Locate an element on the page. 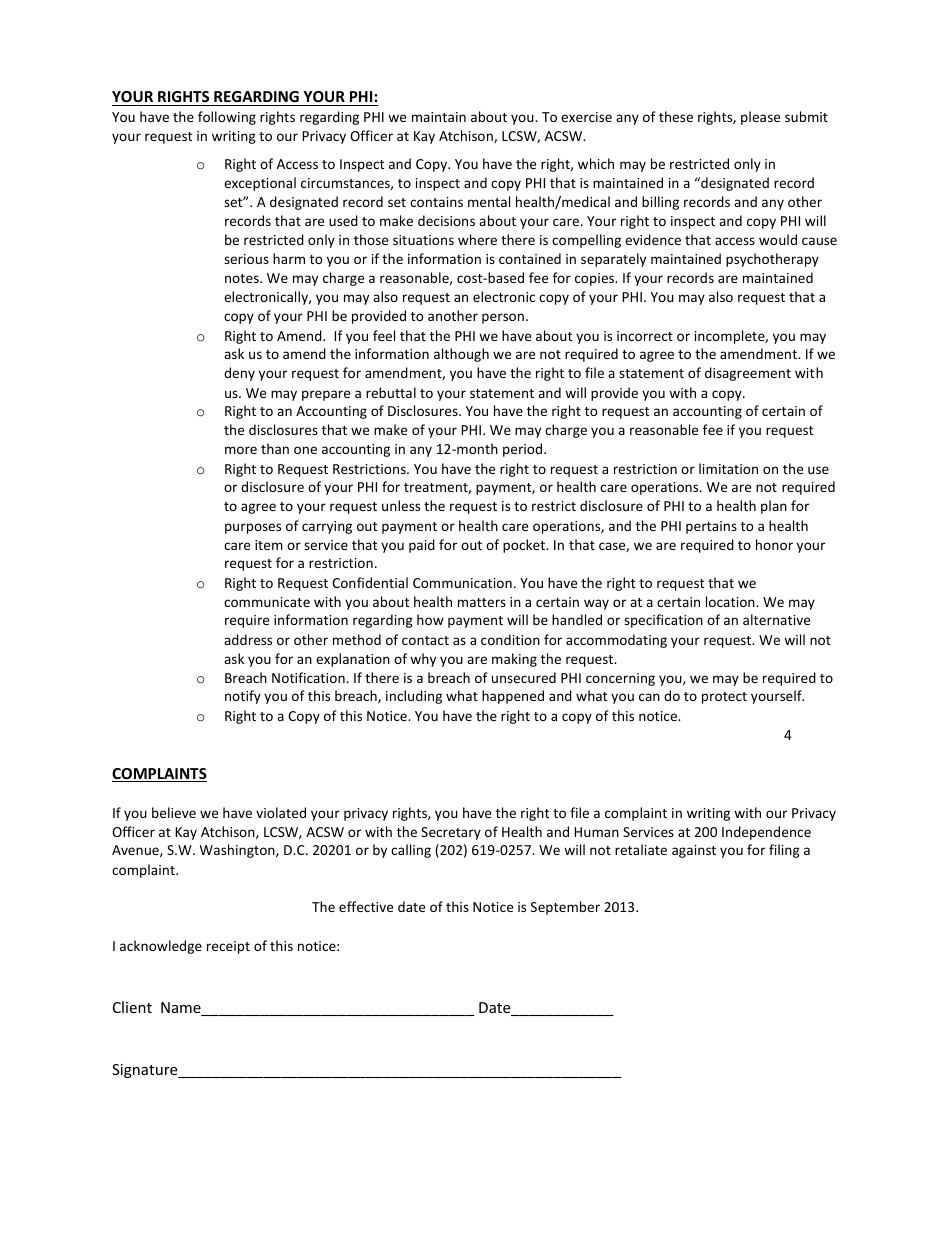 This document has height=1233, width=952. believe is located at coordinates (174, 812).
